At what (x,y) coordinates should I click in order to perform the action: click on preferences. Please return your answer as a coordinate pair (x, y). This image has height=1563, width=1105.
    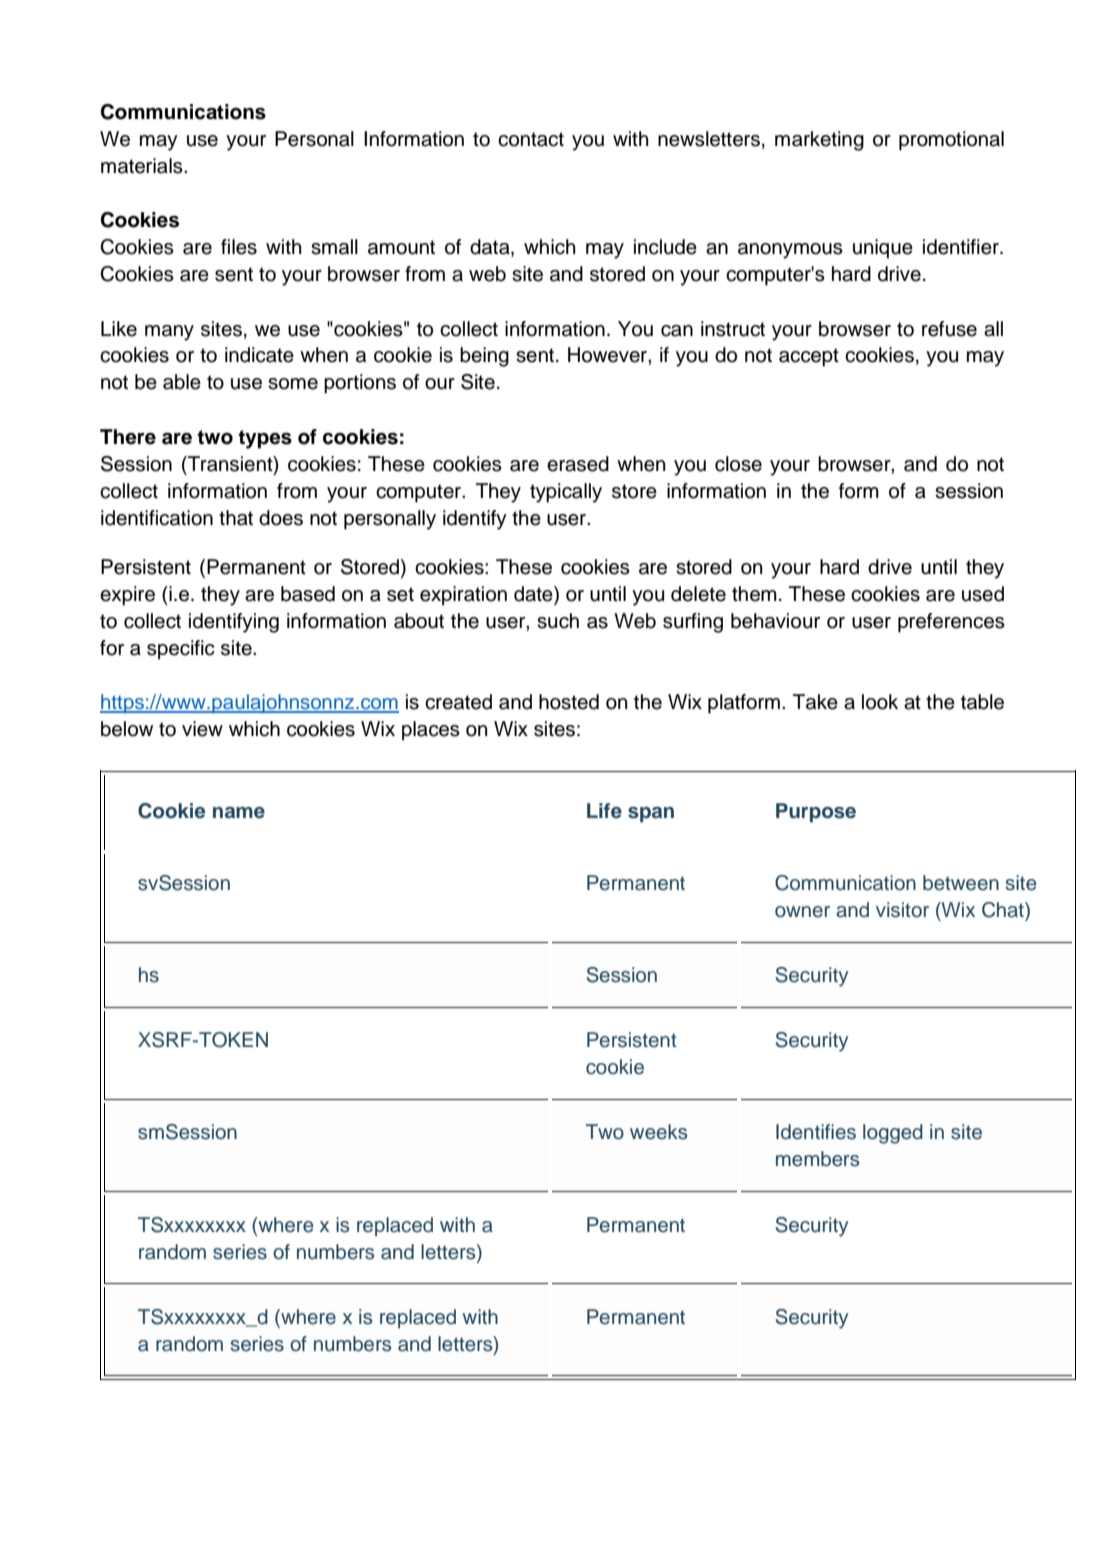
    Looking at the image, I should click on (951, 623).
